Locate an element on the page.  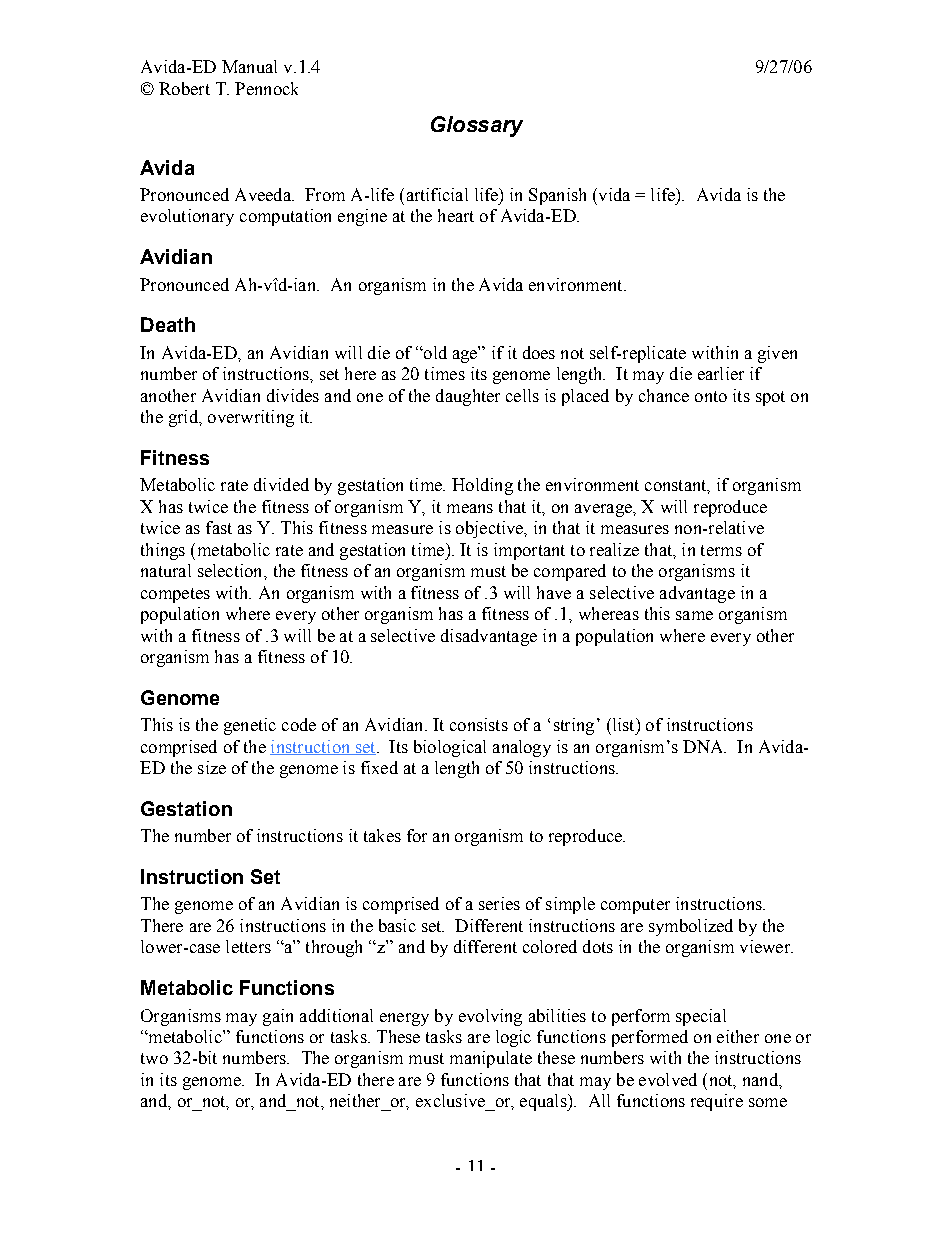
DNA is located at coordinates (704, 746).
